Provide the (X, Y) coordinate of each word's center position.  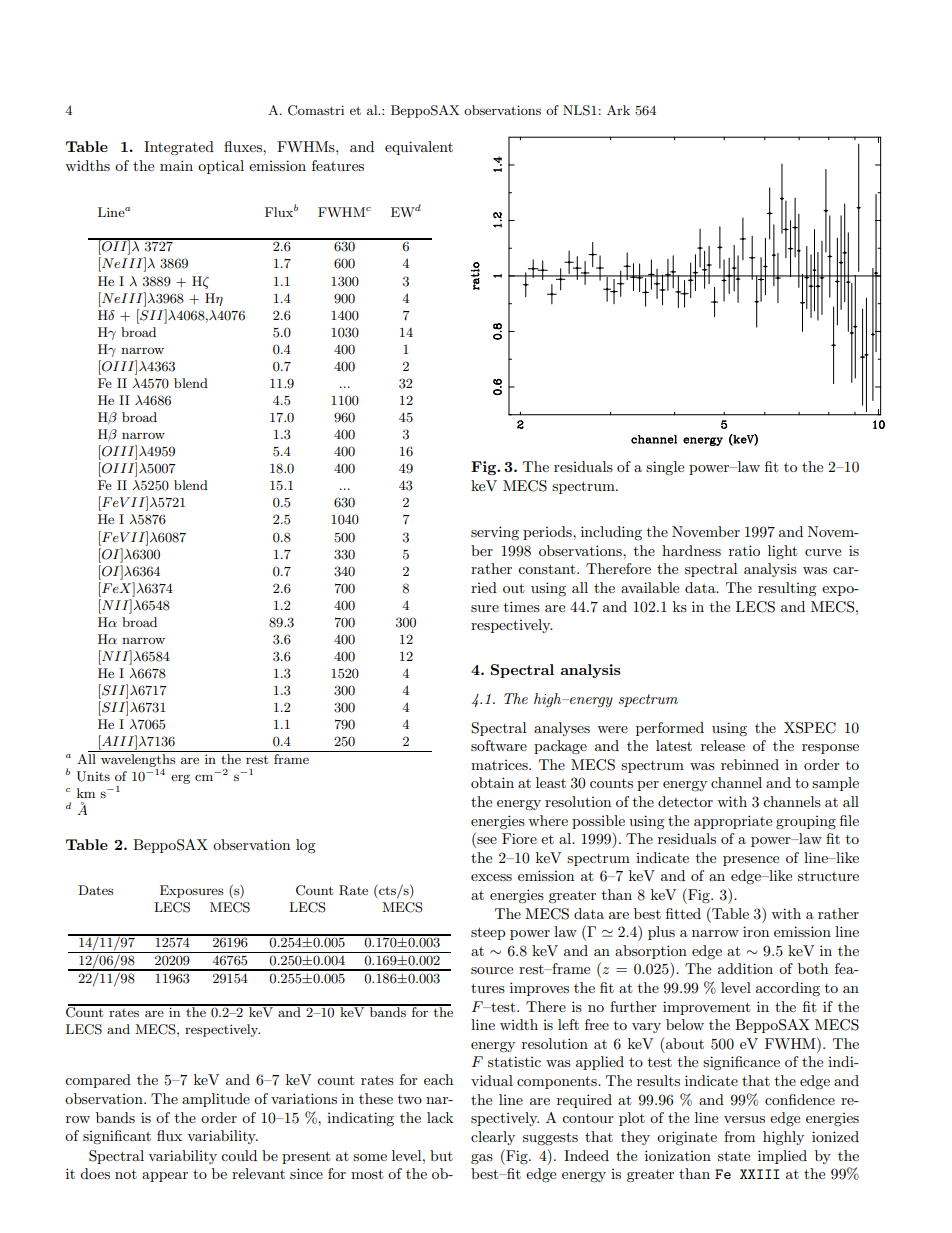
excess (491, 877)
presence (751, 861)
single (665, 468)
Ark (618, 110)
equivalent (419, 148)
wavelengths (138, 759)
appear (165, 1177)
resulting (787, 589)
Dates (96, 890)
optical (221, 167)
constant (548, 569)
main (176, 165)
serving (495, 533)
